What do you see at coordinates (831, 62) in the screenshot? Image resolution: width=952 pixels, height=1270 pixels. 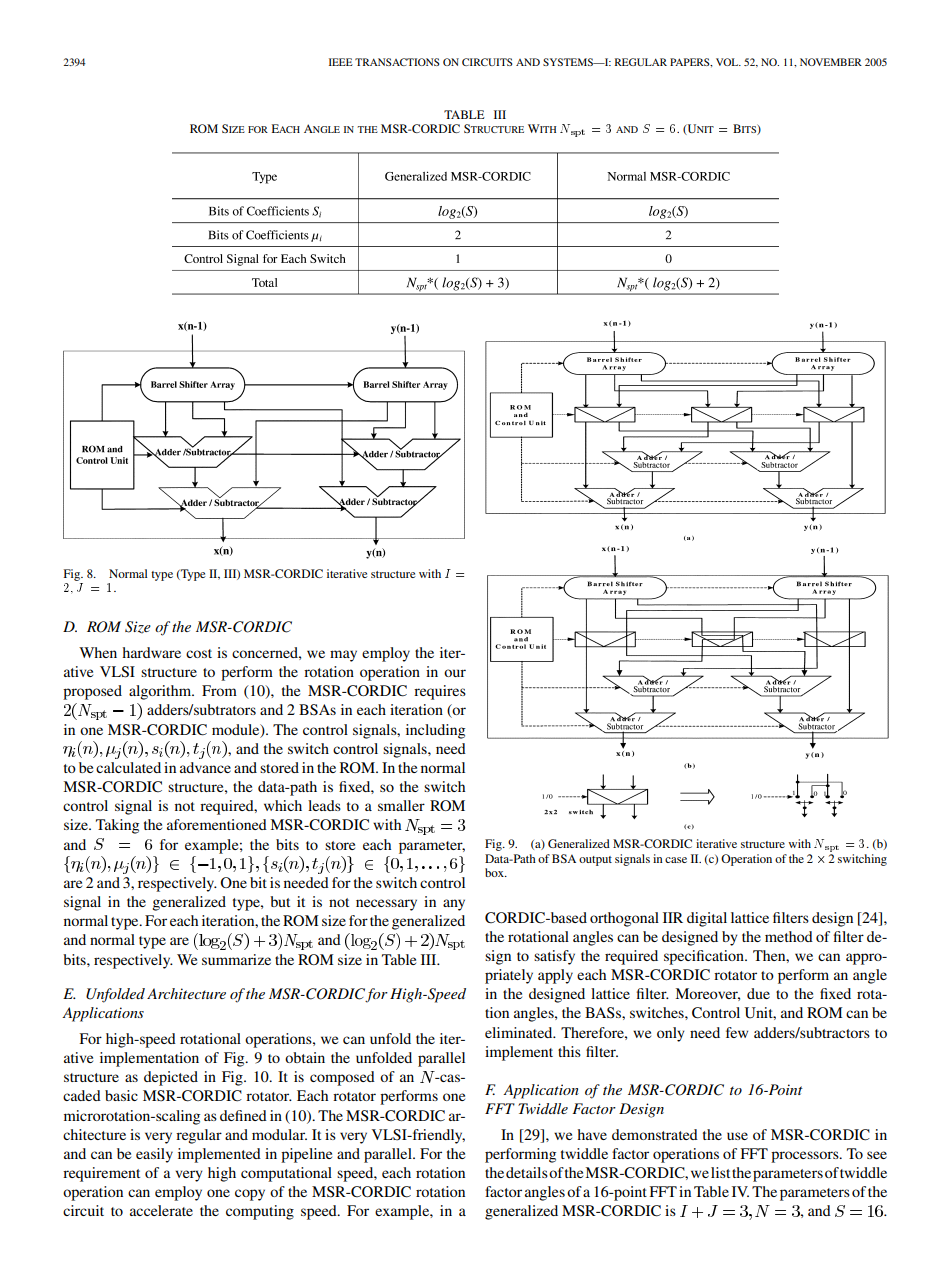 I see `NOVEMBER` at bounding box center [831, 62].
